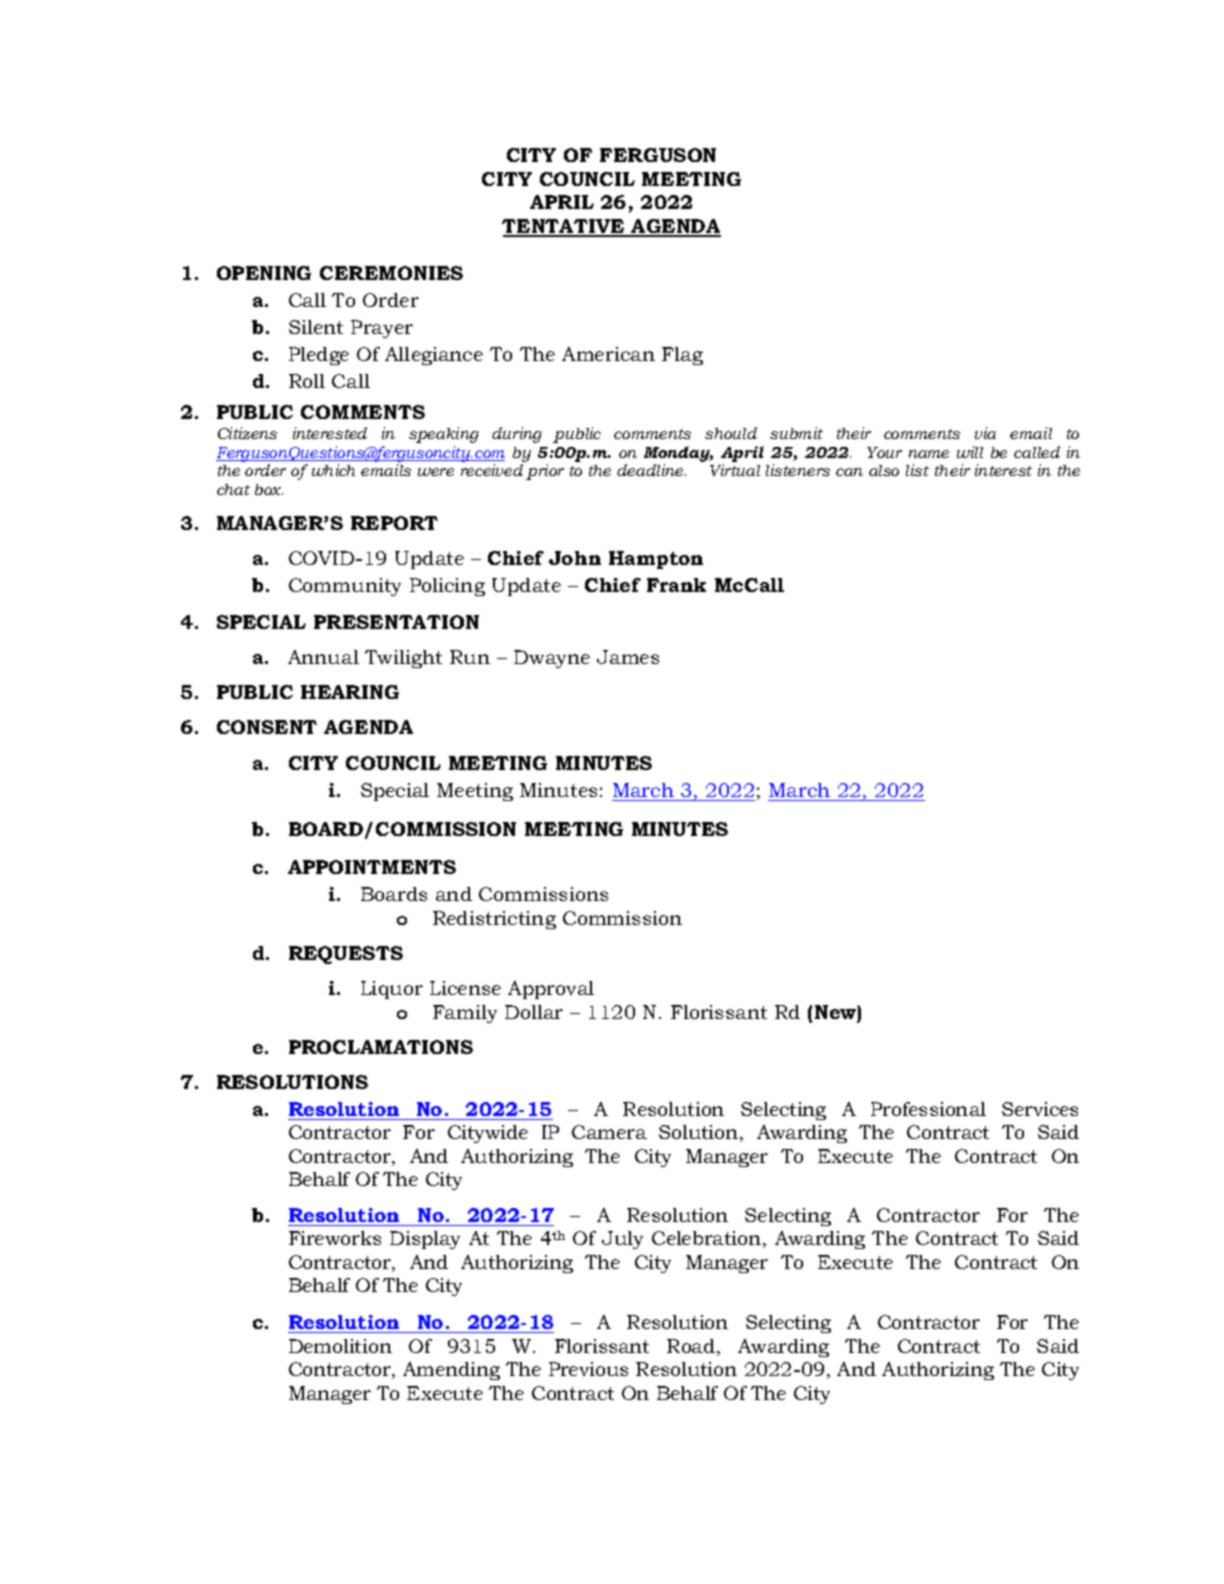 The width and height of the screenshot is (1224, 1584). Describe the element at coordinates (692, 1347) in the screenshot. I see `Road` at that location.
